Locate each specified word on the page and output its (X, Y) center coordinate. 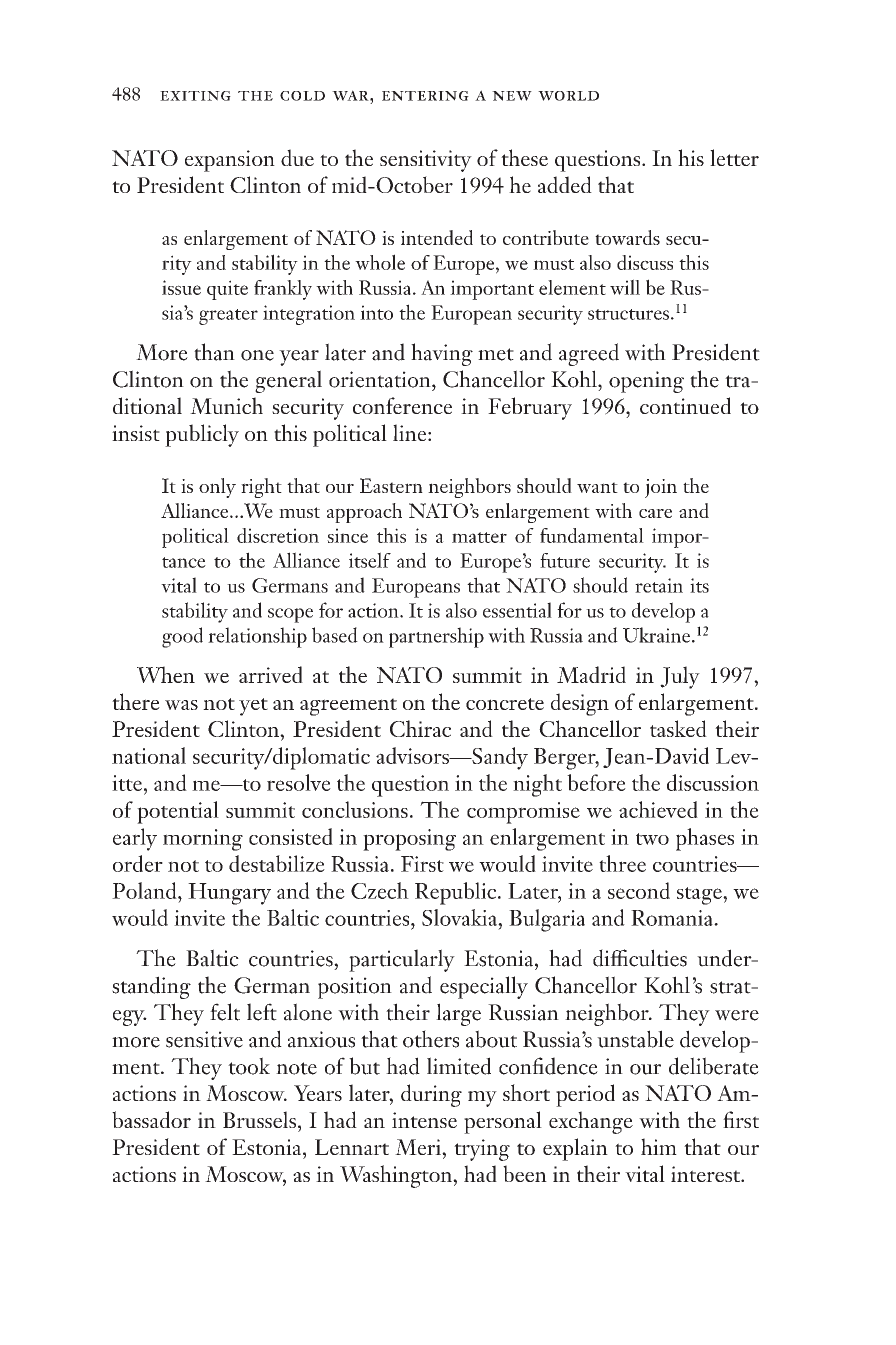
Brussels (259, 1119)
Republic (457, 893)
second (639, 890)
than (214, 352)
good (182, 637)
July (680, 677)
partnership (436, 637)
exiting (195, 96)
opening (646, 382)
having (442, 354)
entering (425, 96)
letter (734, 157)
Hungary (229, 894)
